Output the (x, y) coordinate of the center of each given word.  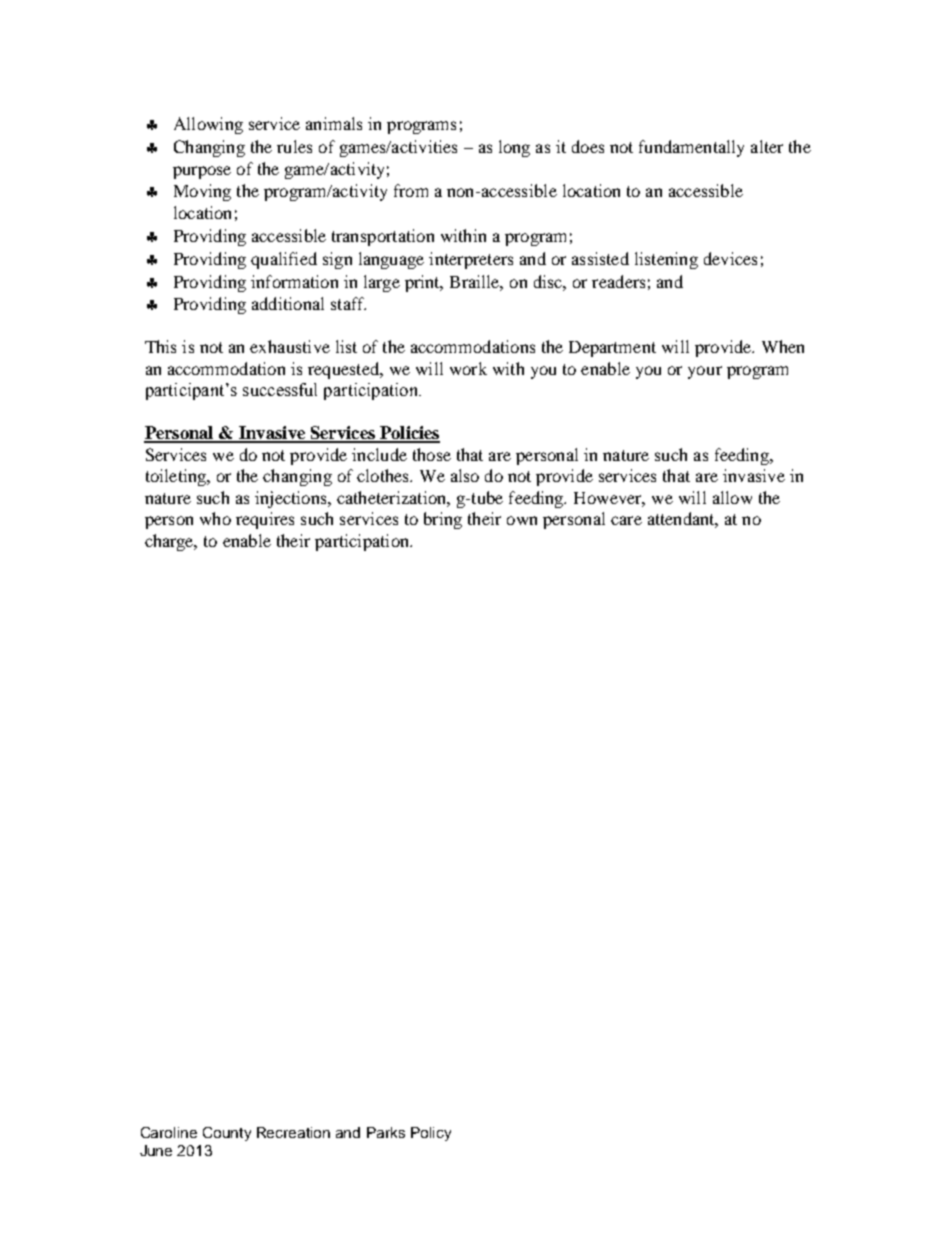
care (626, 520)
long (514, 148)
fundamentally (691, 148)
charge (170, 542)
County (227, 1134)
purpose (202, 172)
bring (443, 520)
